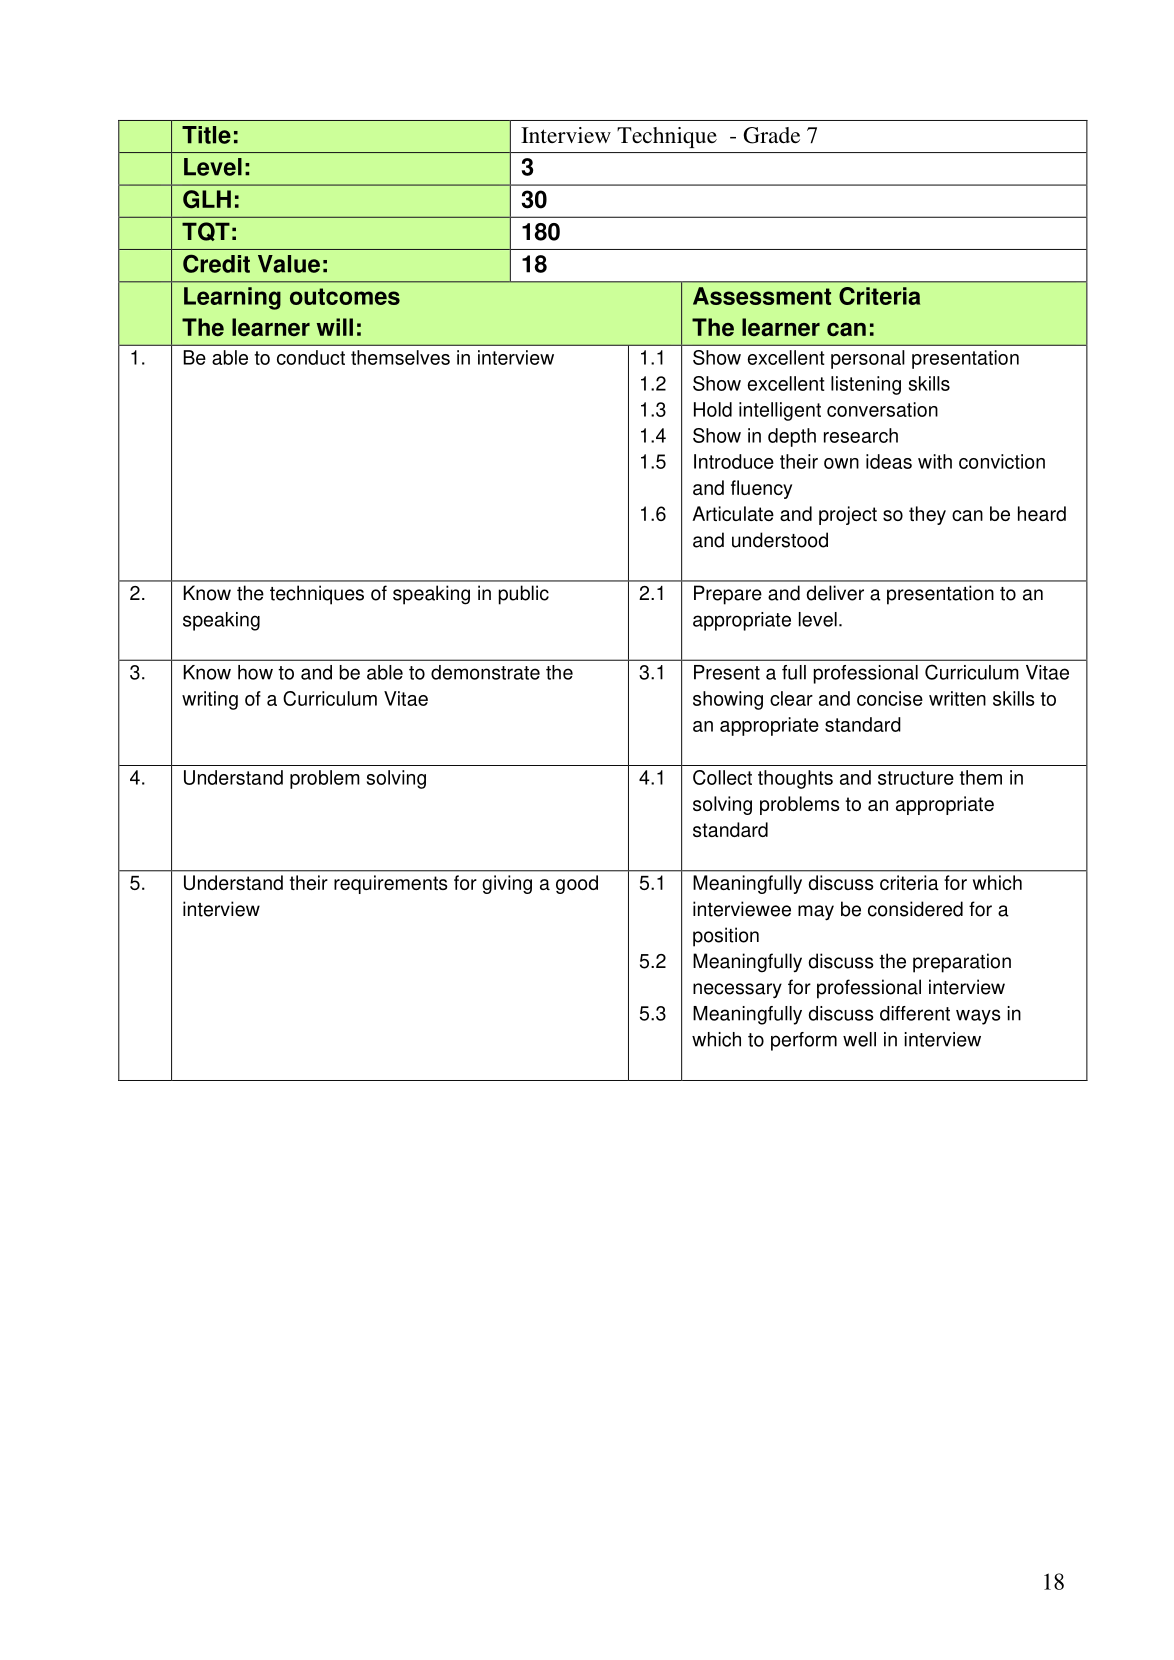 Image resolution: width=1174 pixels, height=1660 pixels. What do you see at coordinates (771, 135) in the screenshot?
I see `Grade` at bounding box center [771, 135].
